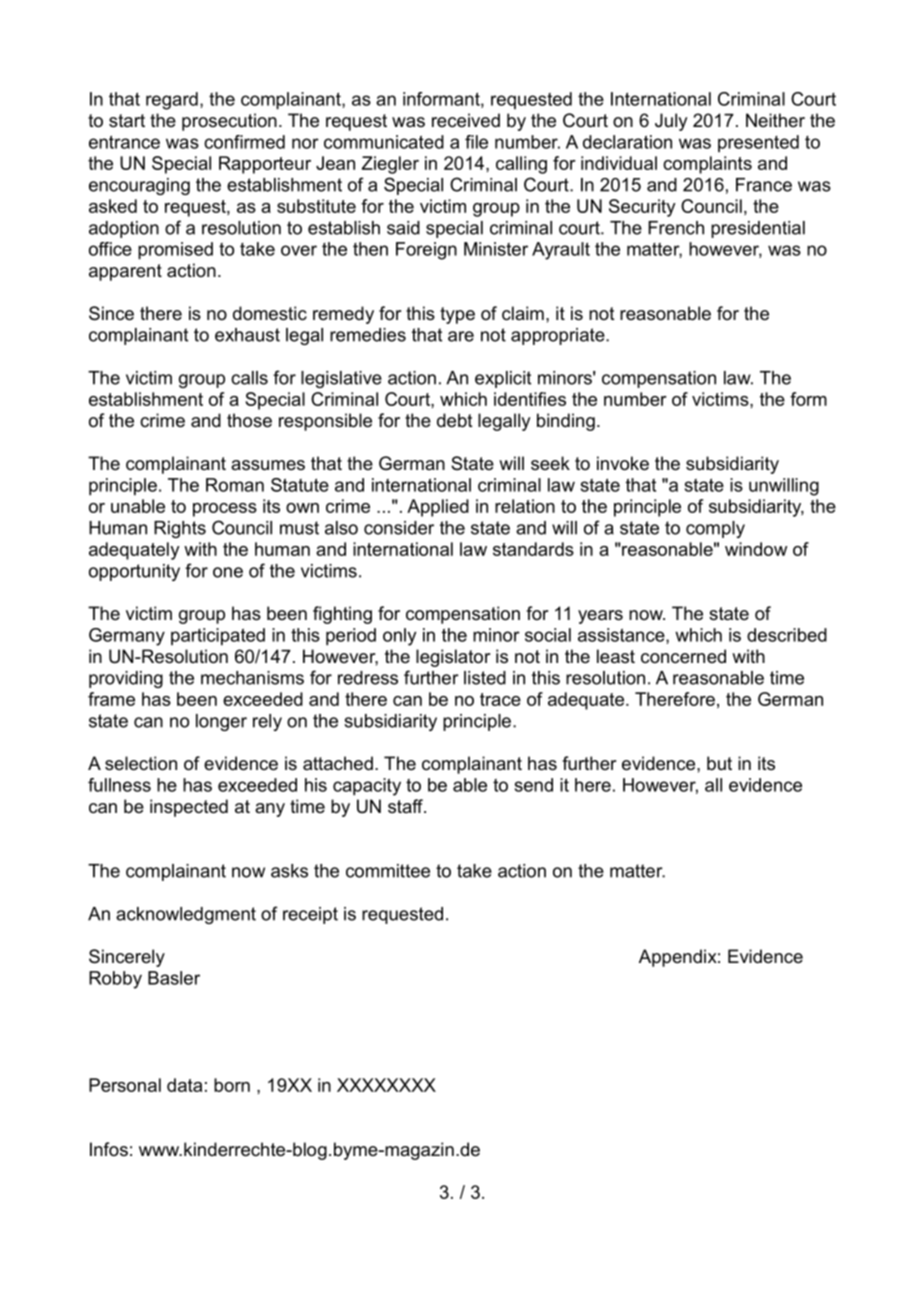  Describe the element at coordinates (466, 120) in the screenshot. I see `received` at that location.
